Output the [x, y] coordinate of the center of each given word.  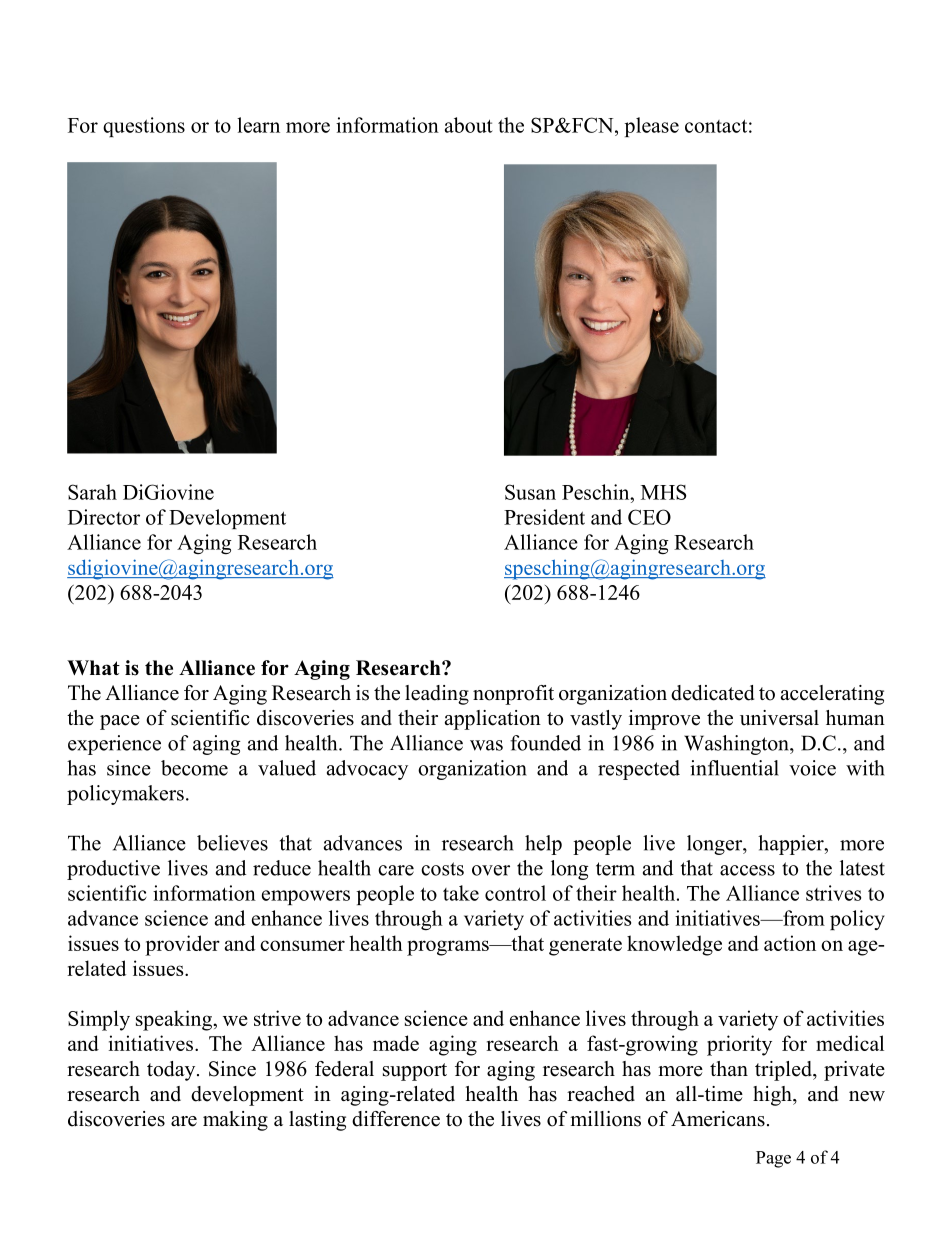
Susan [530, 492]
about [469, 125]
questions [144, 127]
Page [773, 1159]
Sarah [92, 492]
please [652, 127]
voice [812, 768]
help [543, 845]
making [235, 1121]
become [194, 768]
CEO [649, 517]
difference [396, 1119]
